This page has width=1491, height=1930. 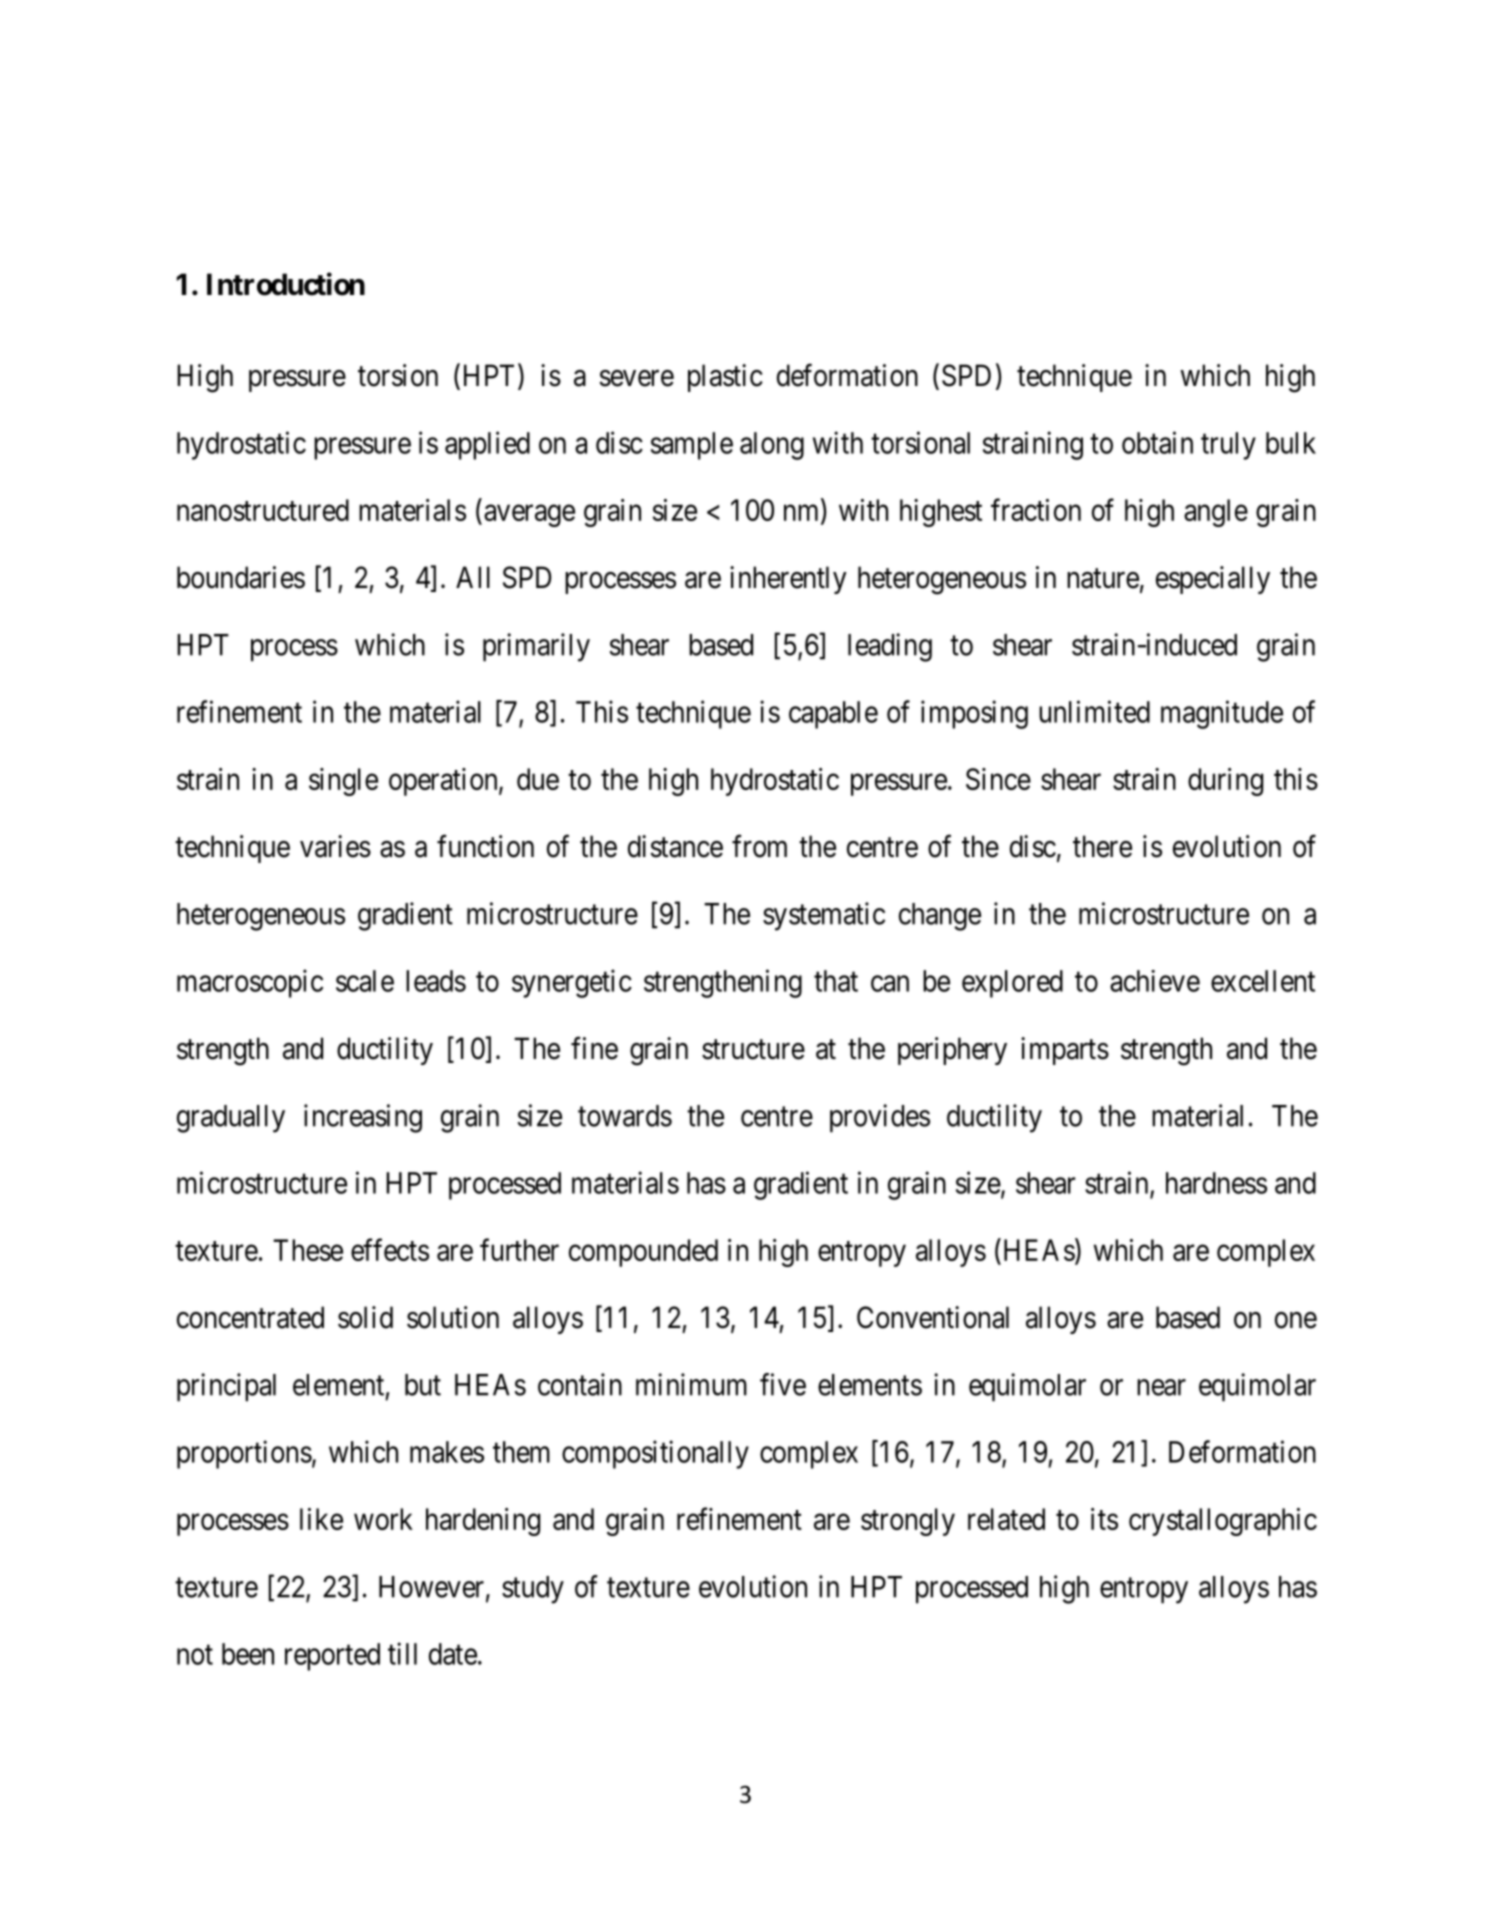 What do you see at coordinates (643, 1253) in the page?
I see `compounded` at bounding box center [643, 1253].
